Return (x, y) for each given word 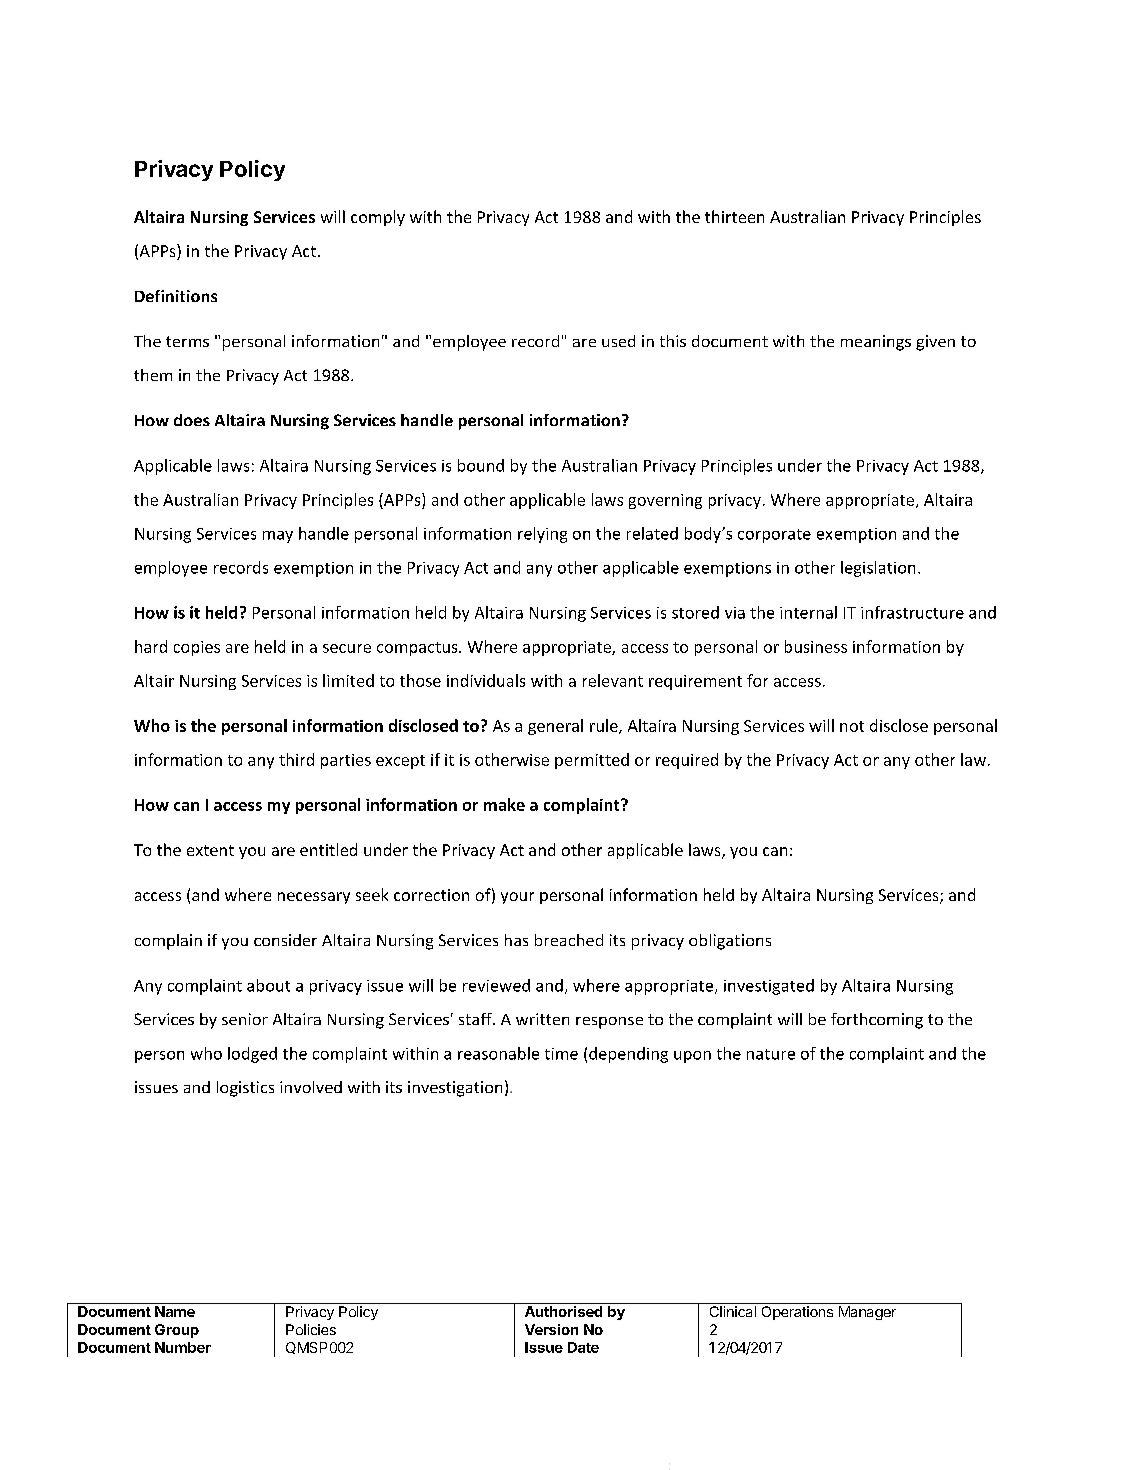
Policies (311, 1329)
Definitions (176, 296)
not (852, 726)
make (504, 804)
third (296, 759)
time (561, 1054)
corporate (774, 536)
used (618, 341)
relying (542, 535)
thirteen (734, 216)
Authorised (563, 1311)
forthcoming (877, 1021)
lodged (252, 1055)
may (278, 537)
